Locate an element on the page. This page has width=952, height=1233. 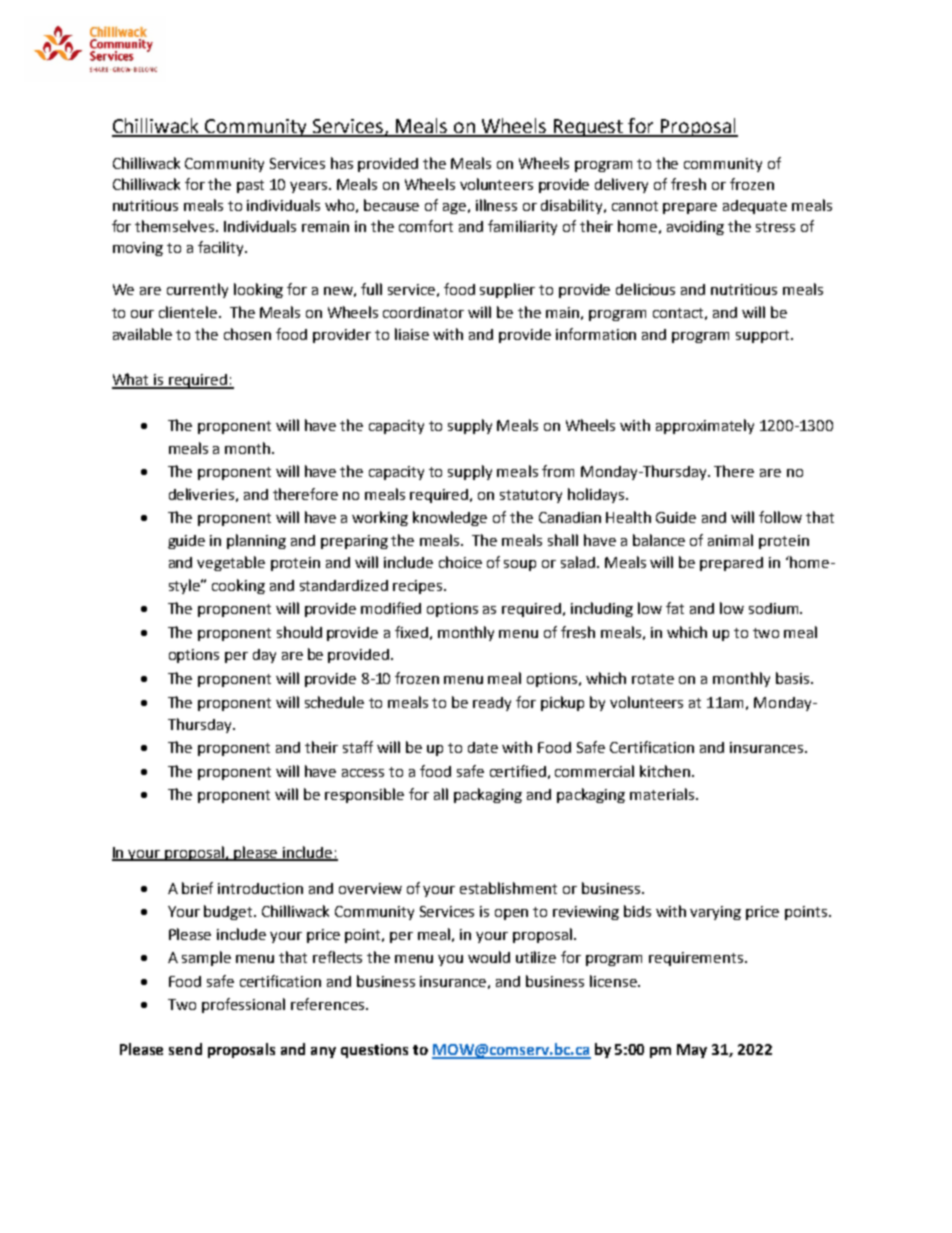
chosen is located at coordinates (247, 334).
